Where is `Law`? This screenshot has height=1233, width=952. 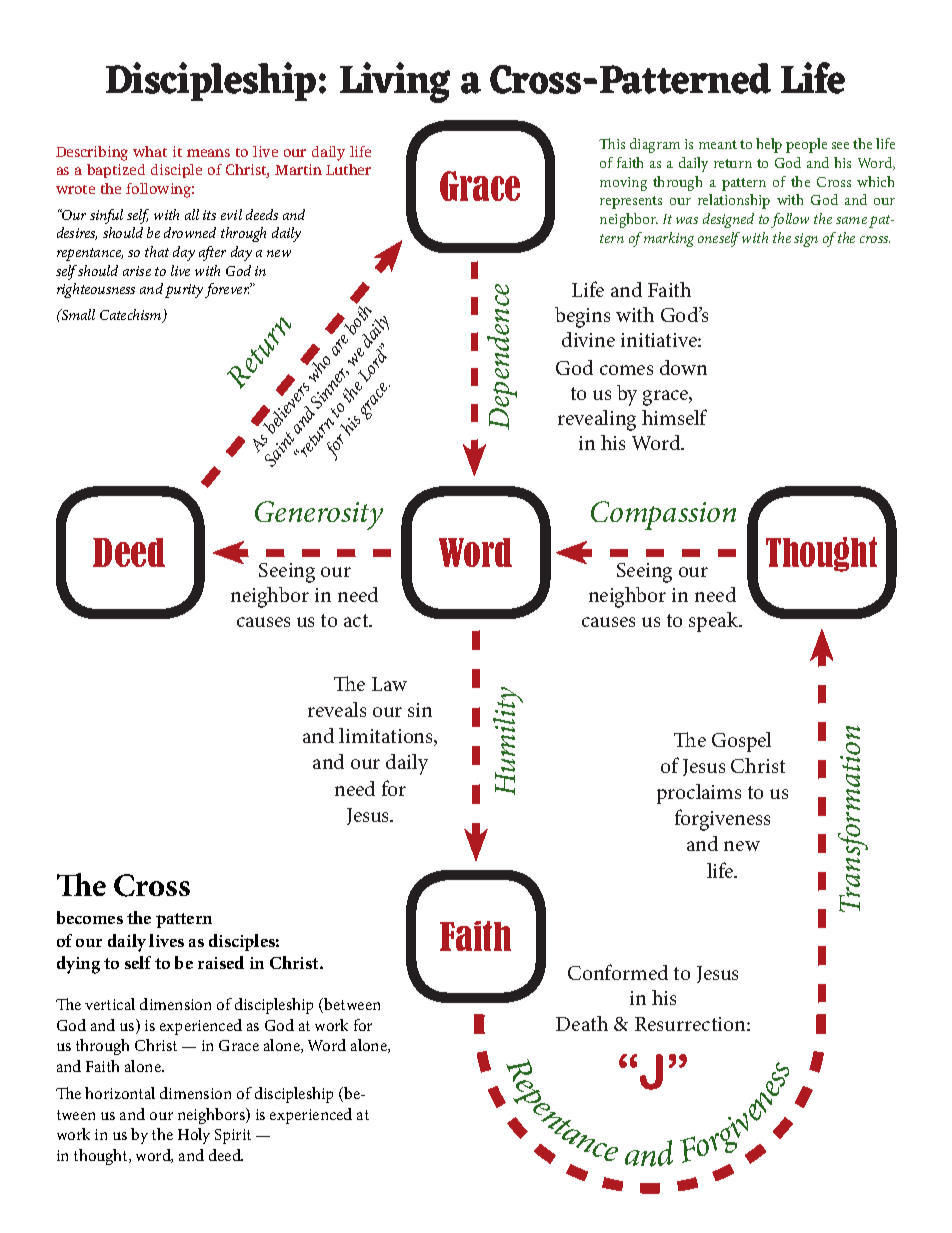 Law is located at coordinates (389, 684).
